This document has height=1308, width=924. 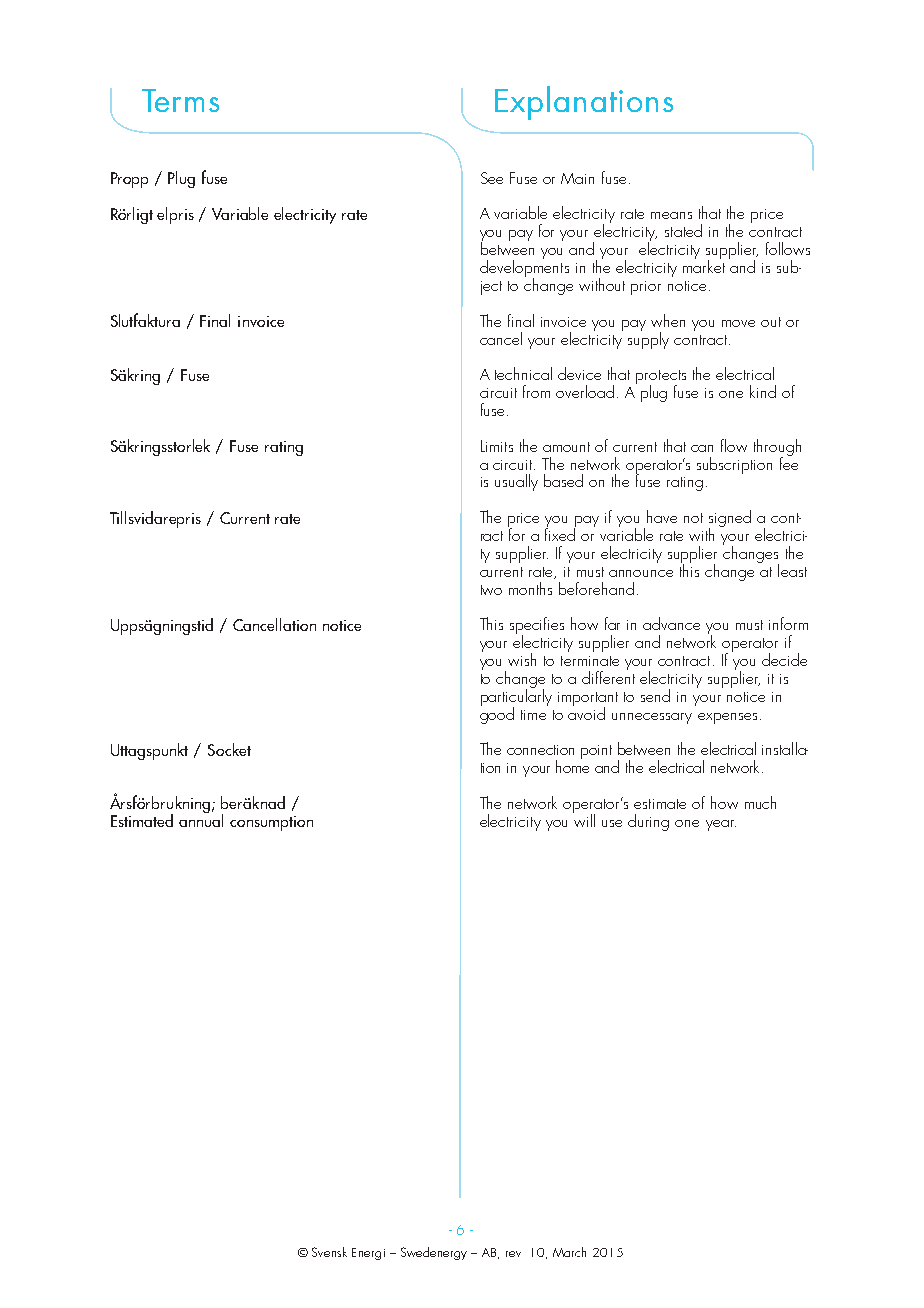 What do you see at coordinates (492, 178) in the document?
I see `See` at bounding box center [492, 178].
